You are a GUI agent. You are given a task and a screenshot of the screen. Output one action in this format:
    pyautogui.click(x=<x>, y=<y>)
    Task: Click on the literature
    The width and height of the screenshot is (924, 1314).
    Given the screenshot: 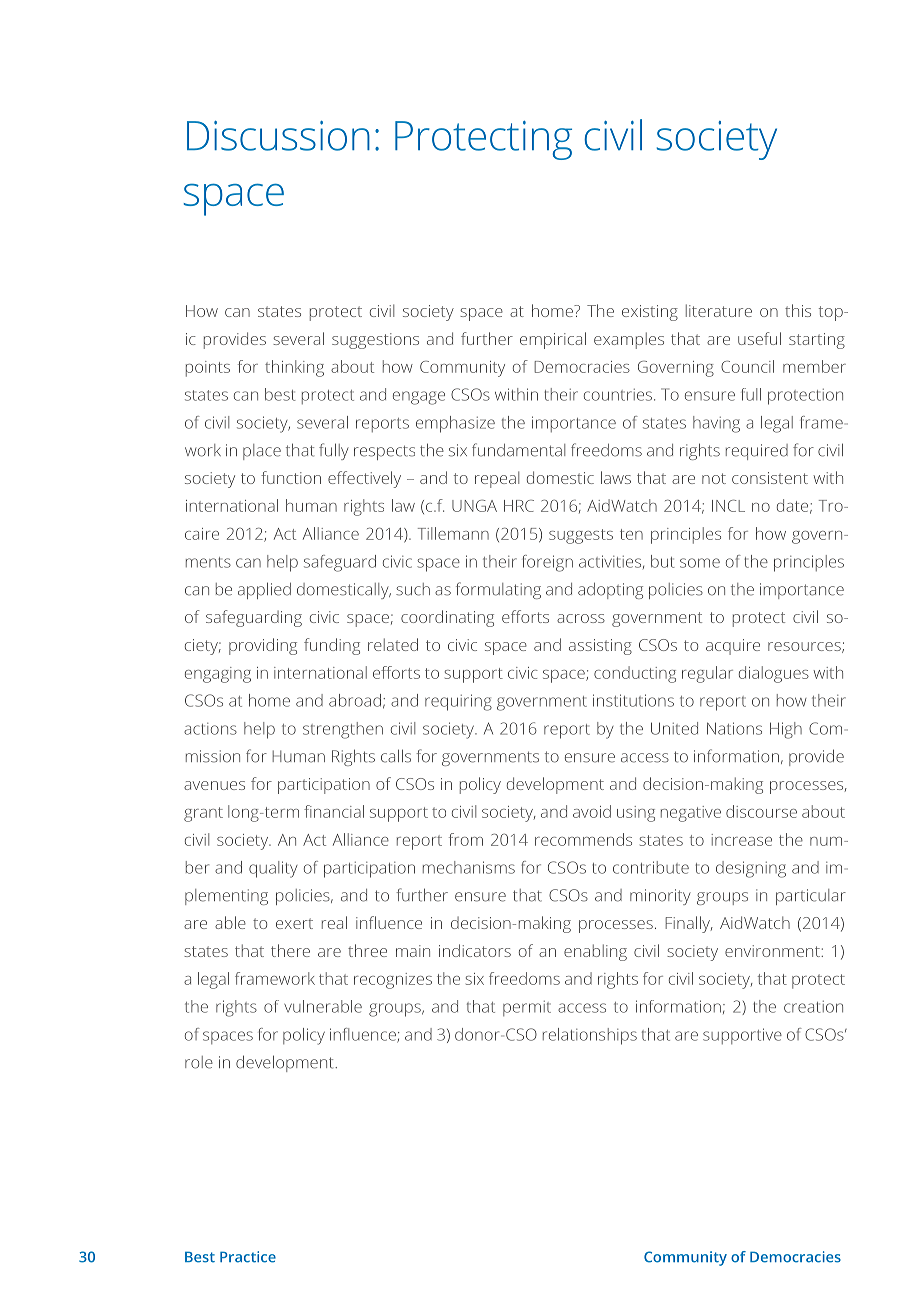 What is the action you would take?
    pyautogui.click(x=719, y=310)
